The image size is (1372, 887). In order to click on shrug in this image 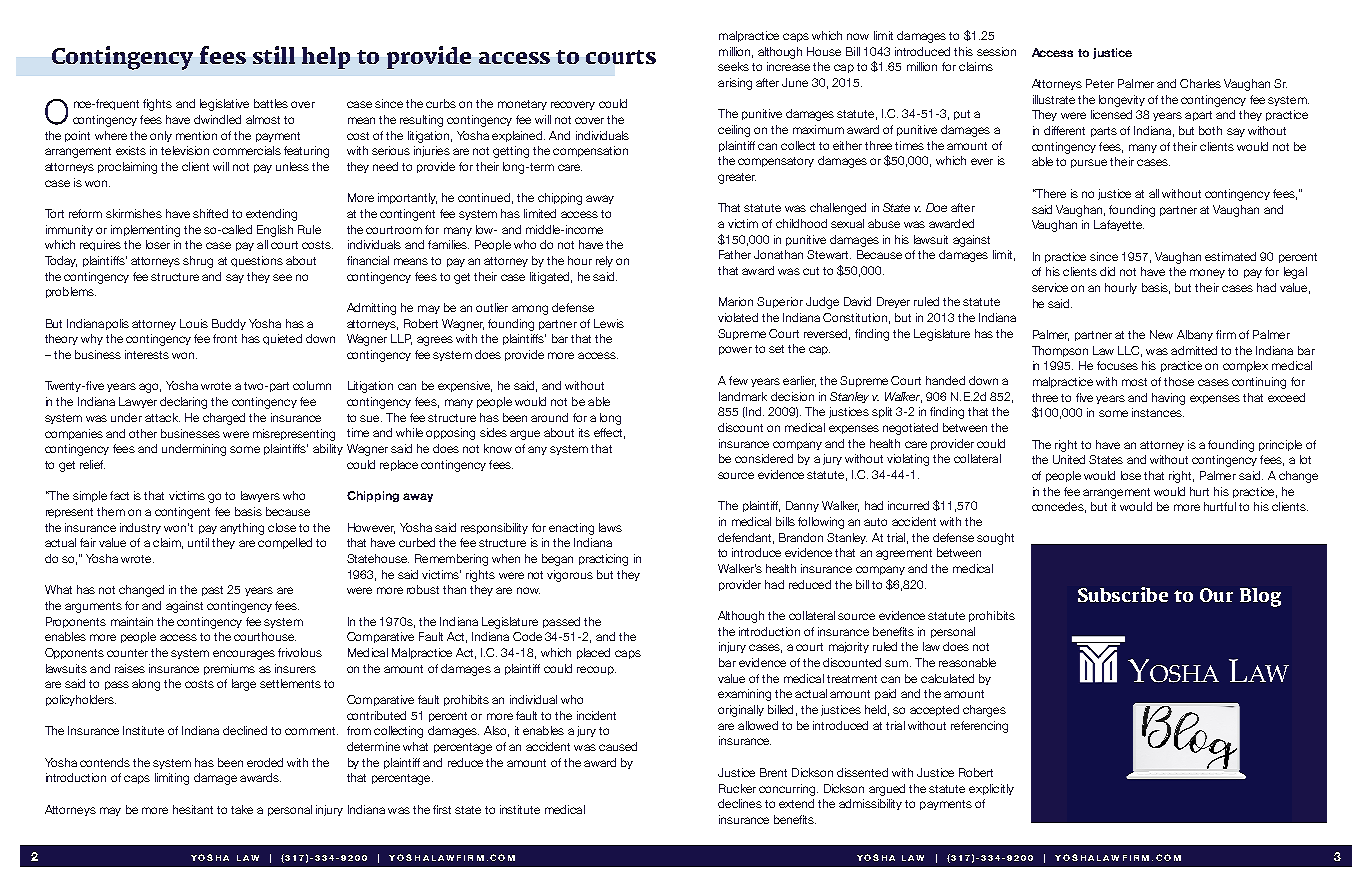, I will do `click(198, 262)`.
